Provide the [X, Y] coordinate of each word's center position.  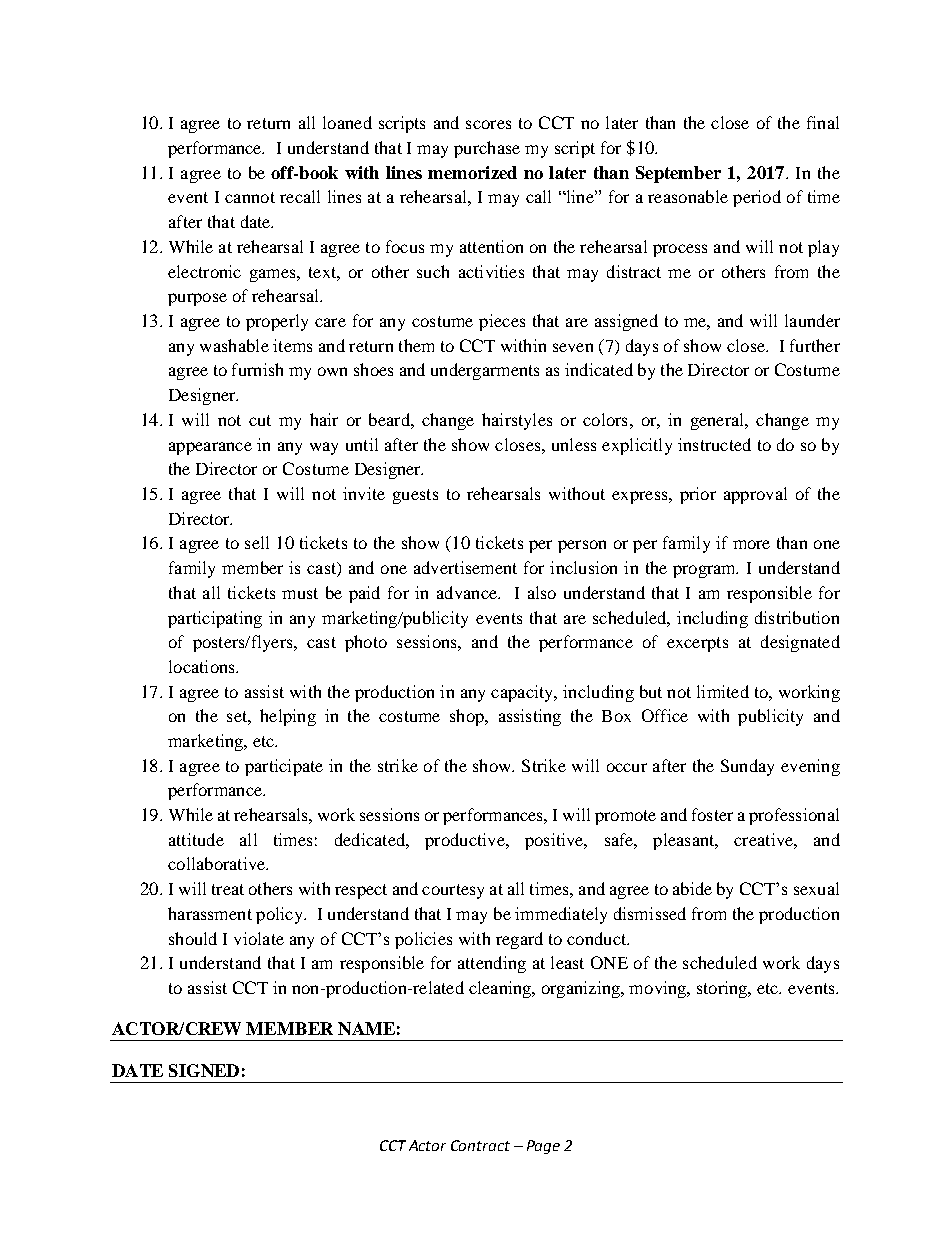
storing [723, 989]
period [757, 198]
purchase [487, 149]
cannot [250, 197]
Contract [480, 1145]
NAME [366, 1028]
